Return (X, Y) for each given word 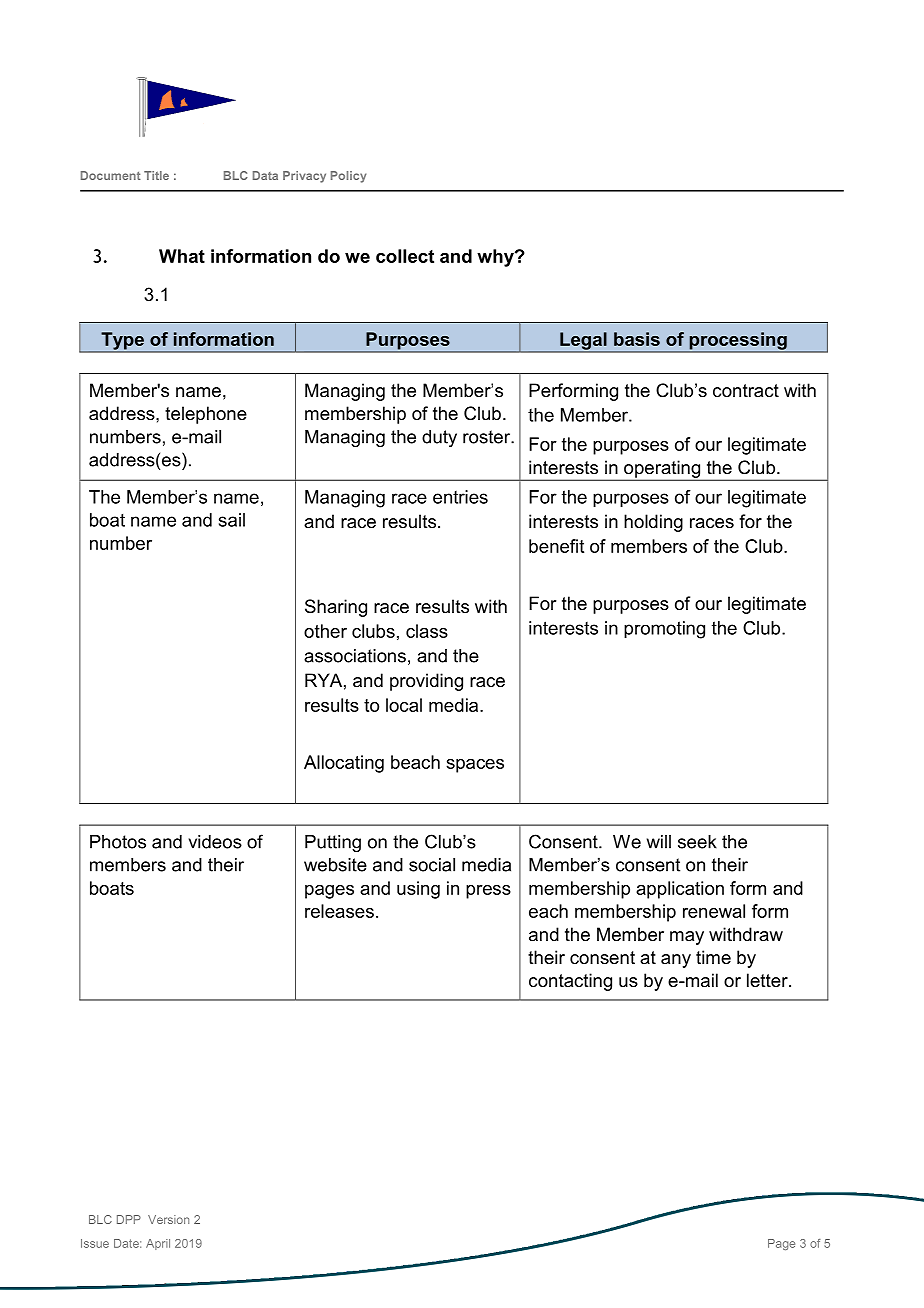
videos (215, 842)
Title (156, 175)
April (158, 1244)
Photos (118, 842)
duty (439, 438)
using (418, 890)
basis (637, 339)
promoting (664, 630)
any (676, 961)
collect (405, 256)
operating (662, 470)
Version (168, 1219)
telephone (206, 415)
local (404, 705)
